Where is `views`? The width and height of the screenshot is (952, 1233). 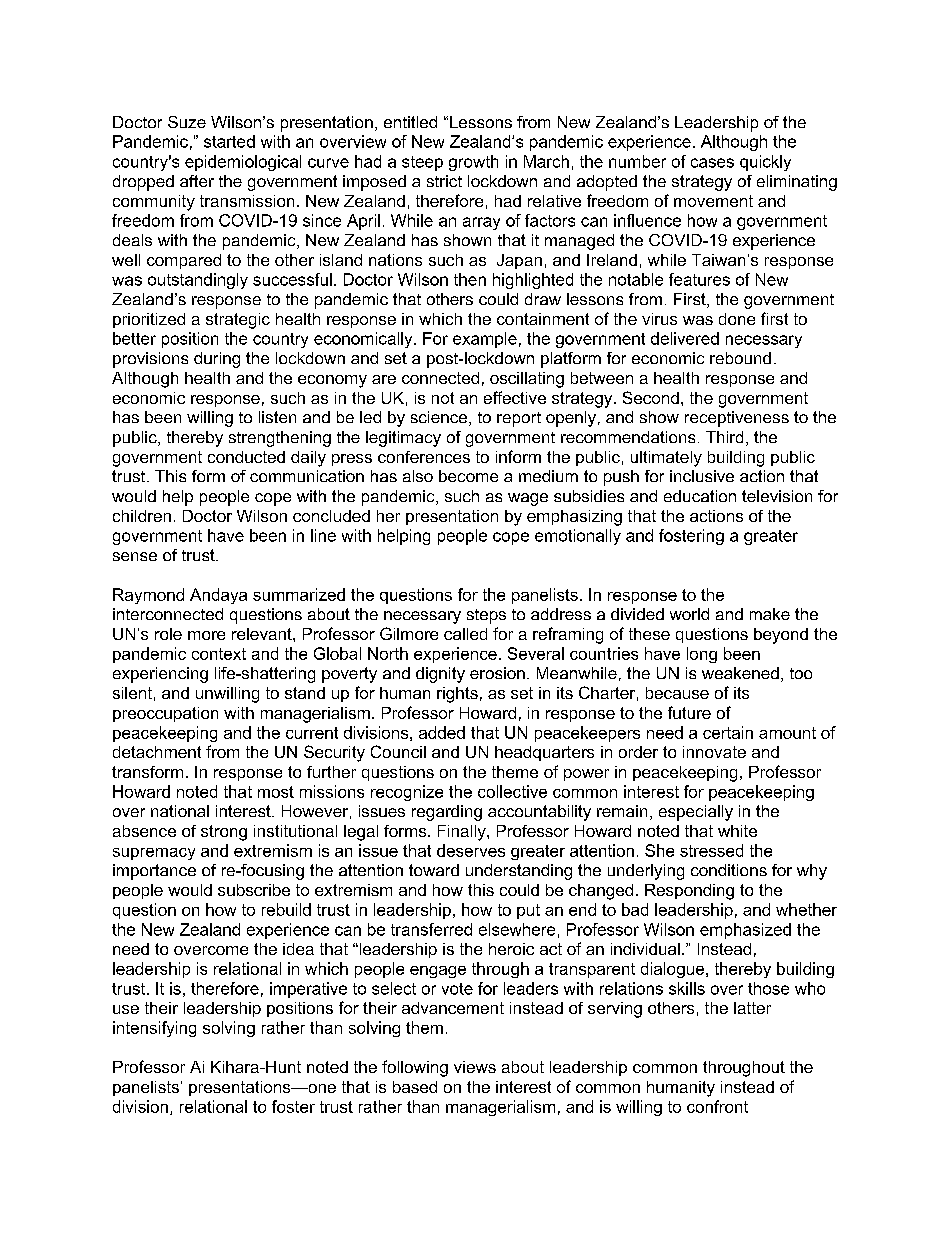
views is located at coordinates (475, 1067).
